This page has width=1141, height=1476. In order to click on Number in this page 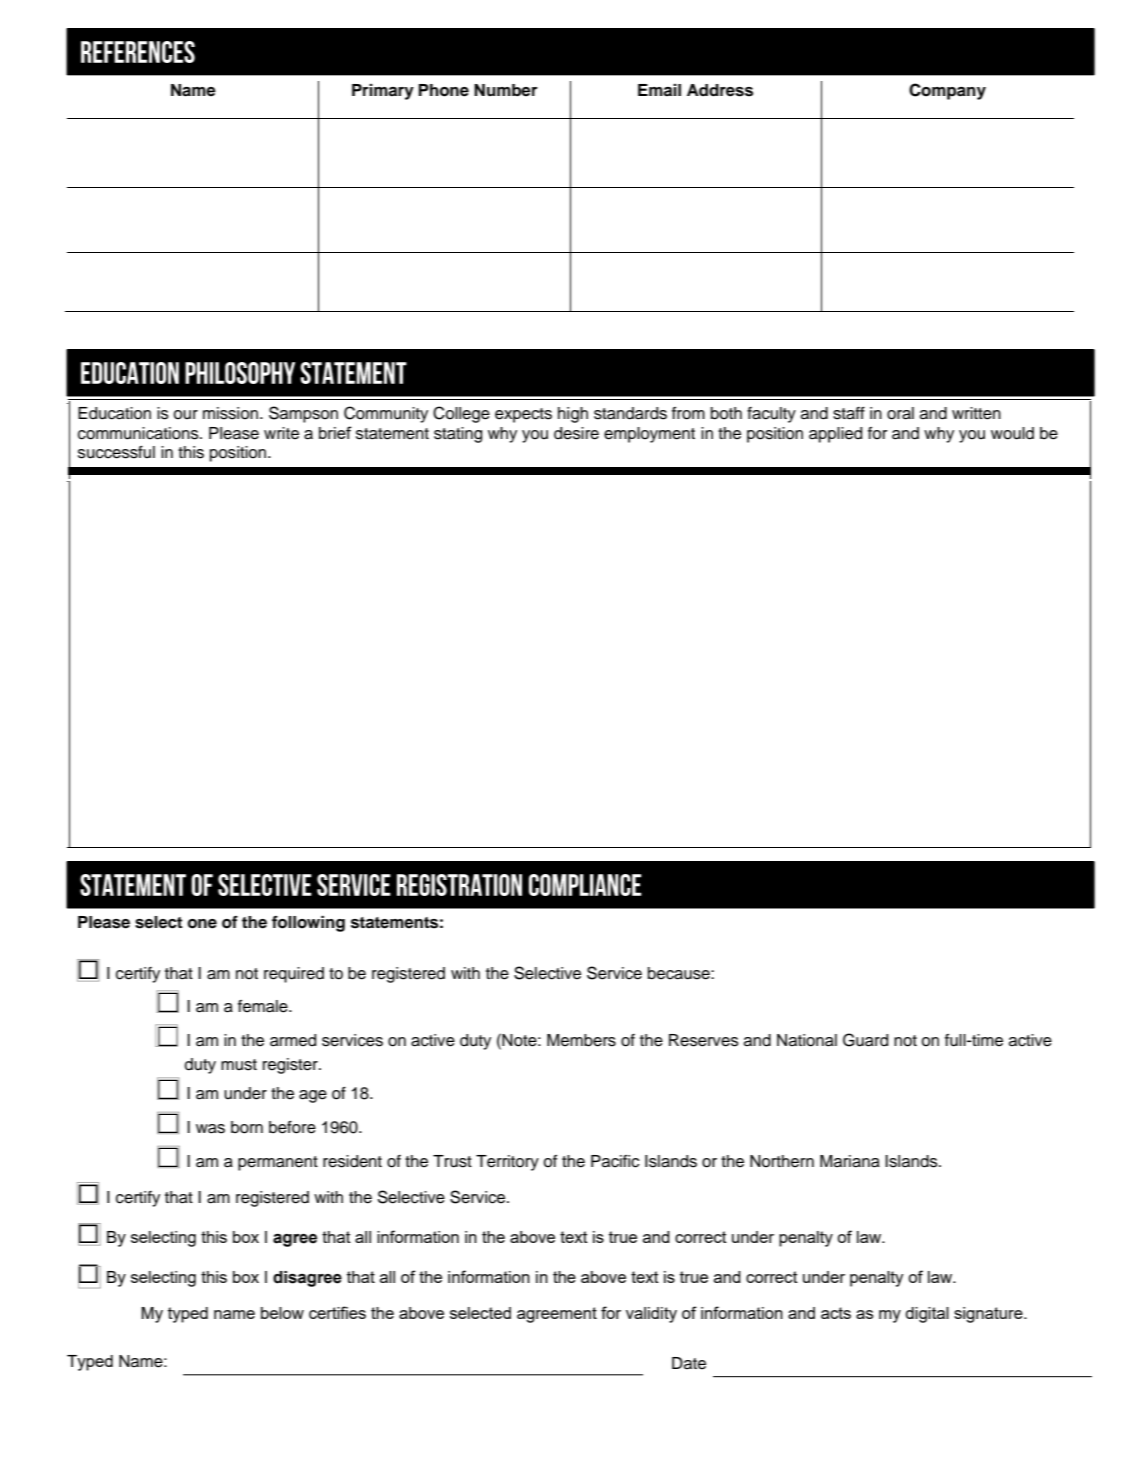, I will do `click(506, 90)`.
